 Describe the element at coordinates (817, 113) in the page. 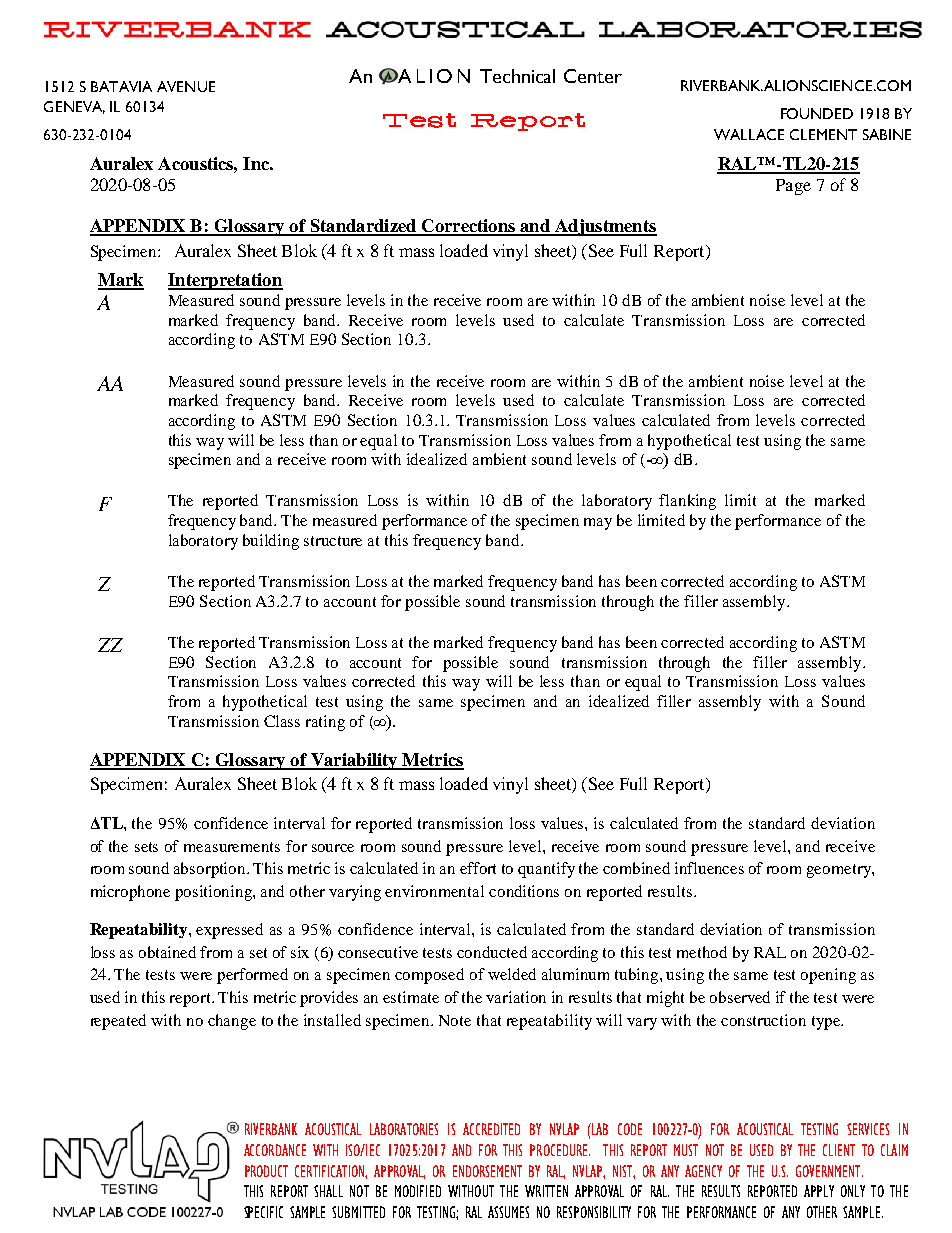

I see `FOUNDED` at that location.
